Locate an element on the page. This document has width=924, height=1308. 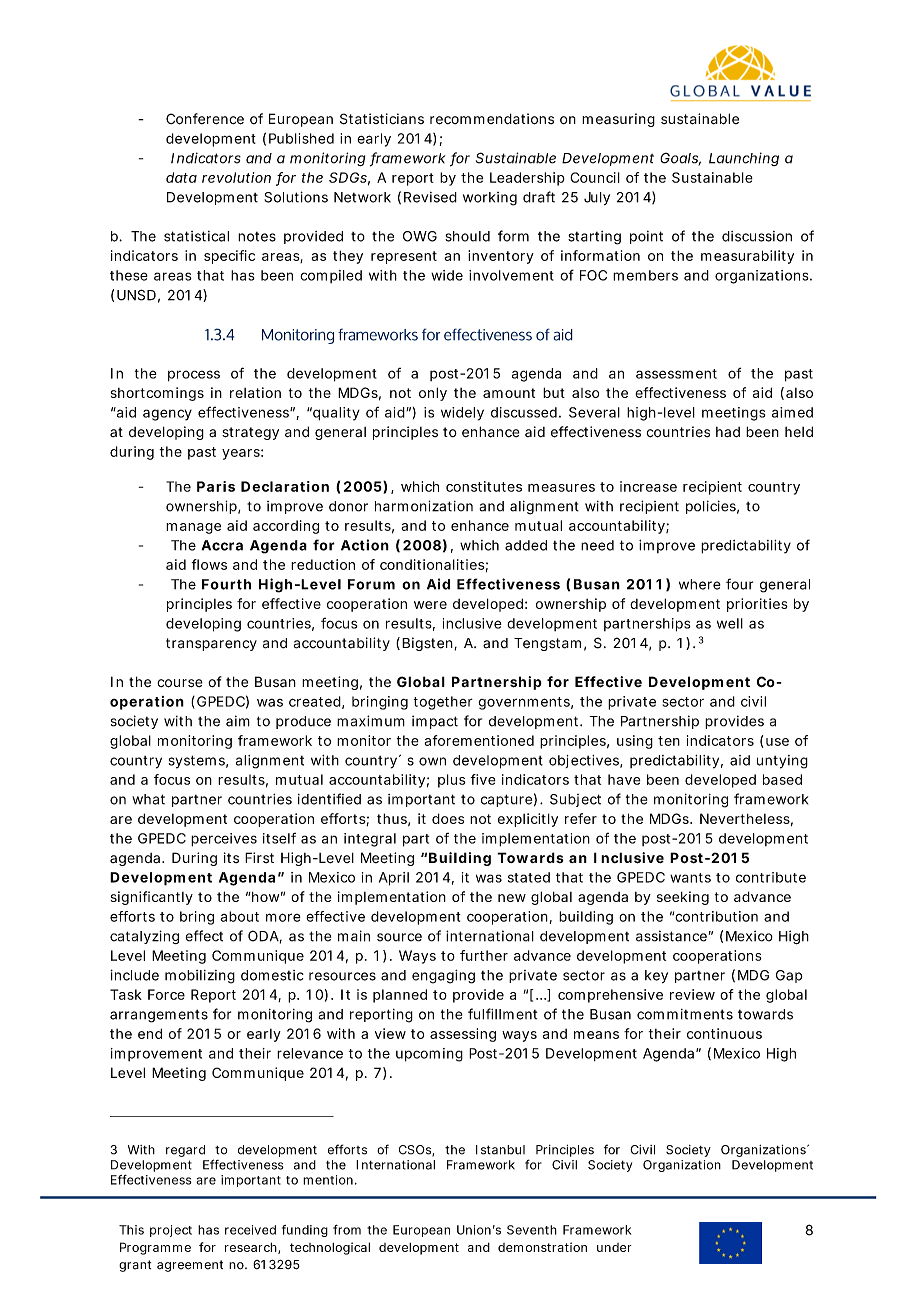
working is located at coordinates (490, 199).
